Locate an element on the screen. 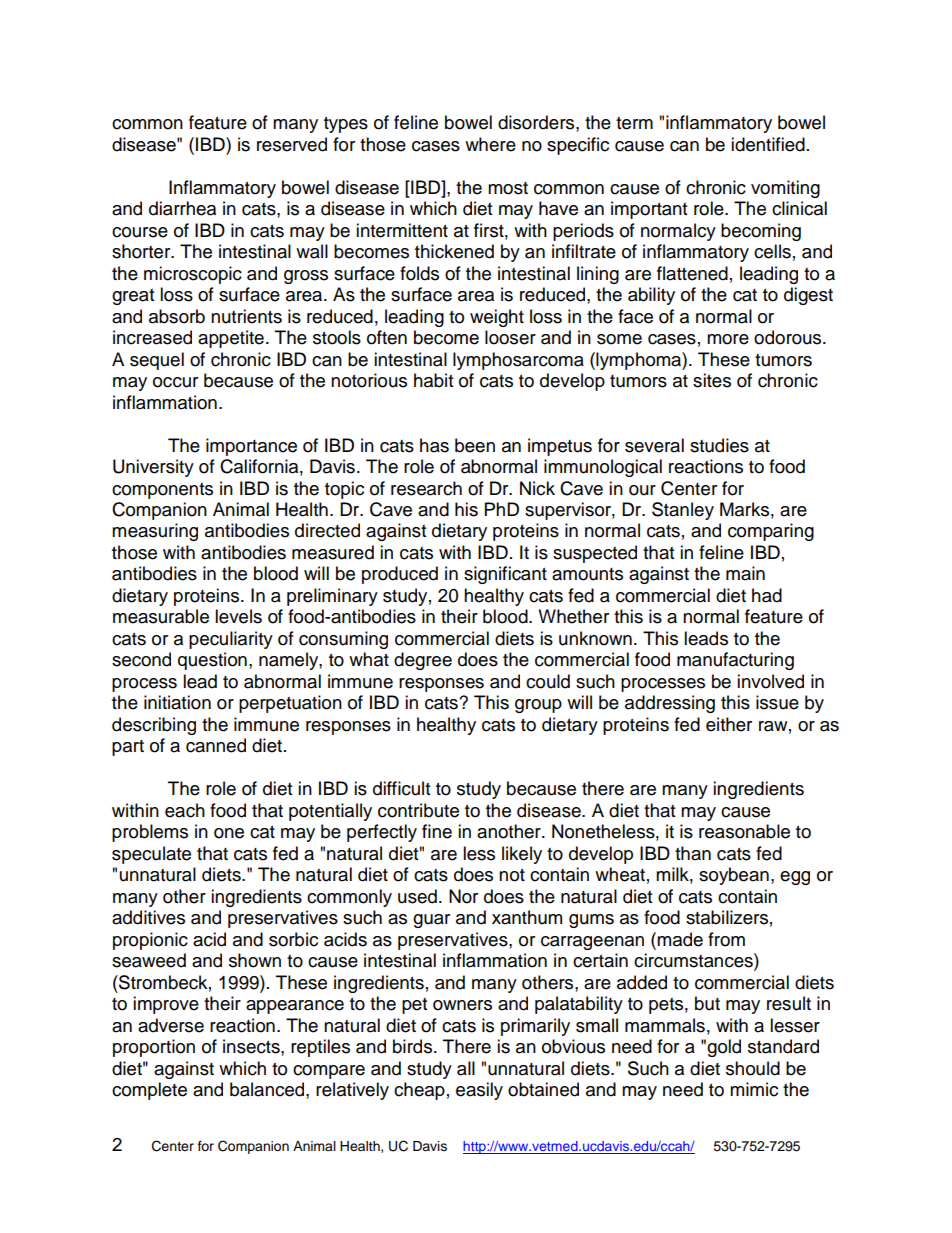  where is located at coordinates (490, 144).
